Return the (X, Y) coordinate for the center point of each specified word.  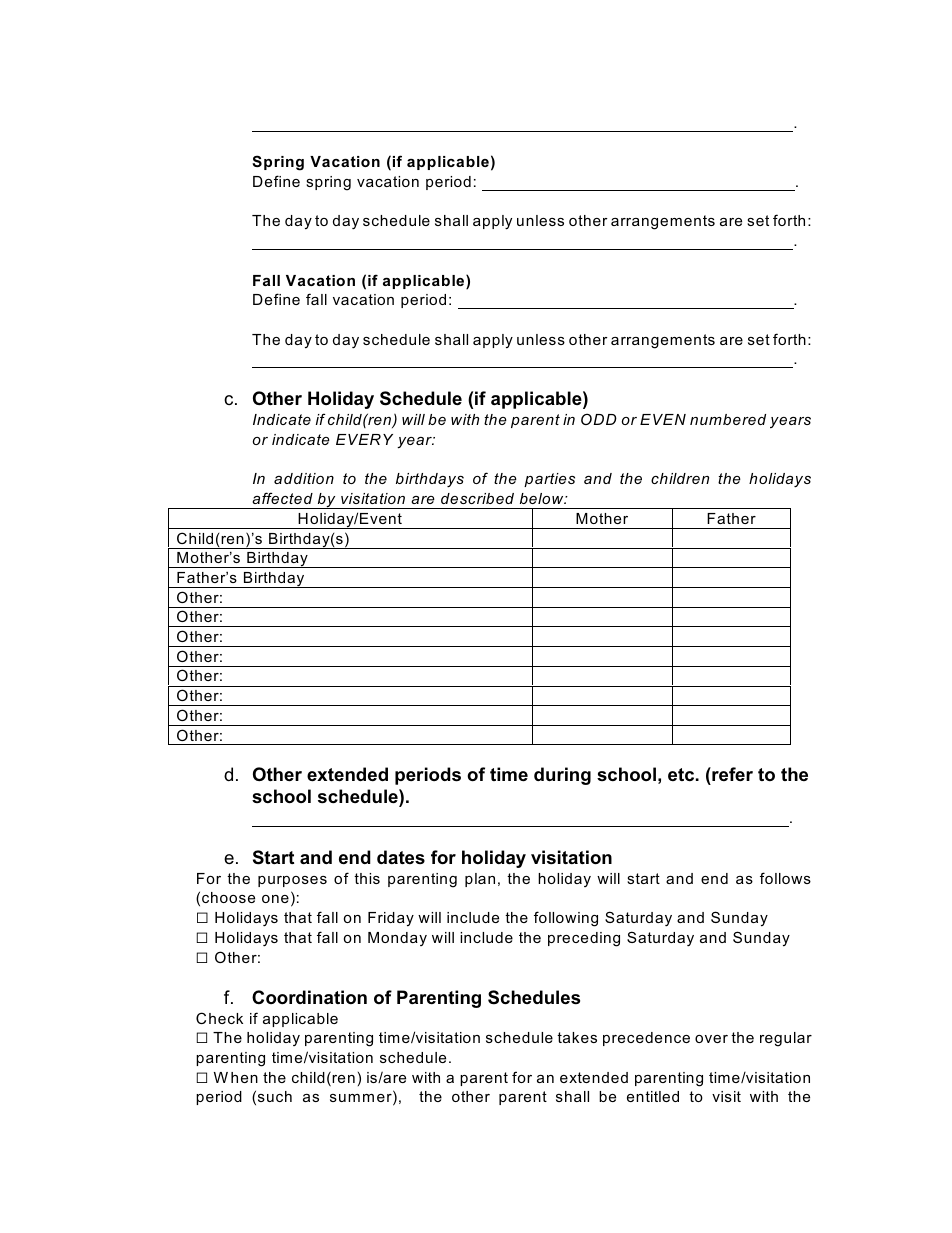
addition (304, 478)
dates (401, 857)
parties (549, 480)
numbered (728, 419)
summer (362, 1100)
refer (731, 776)
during (562, 776)
